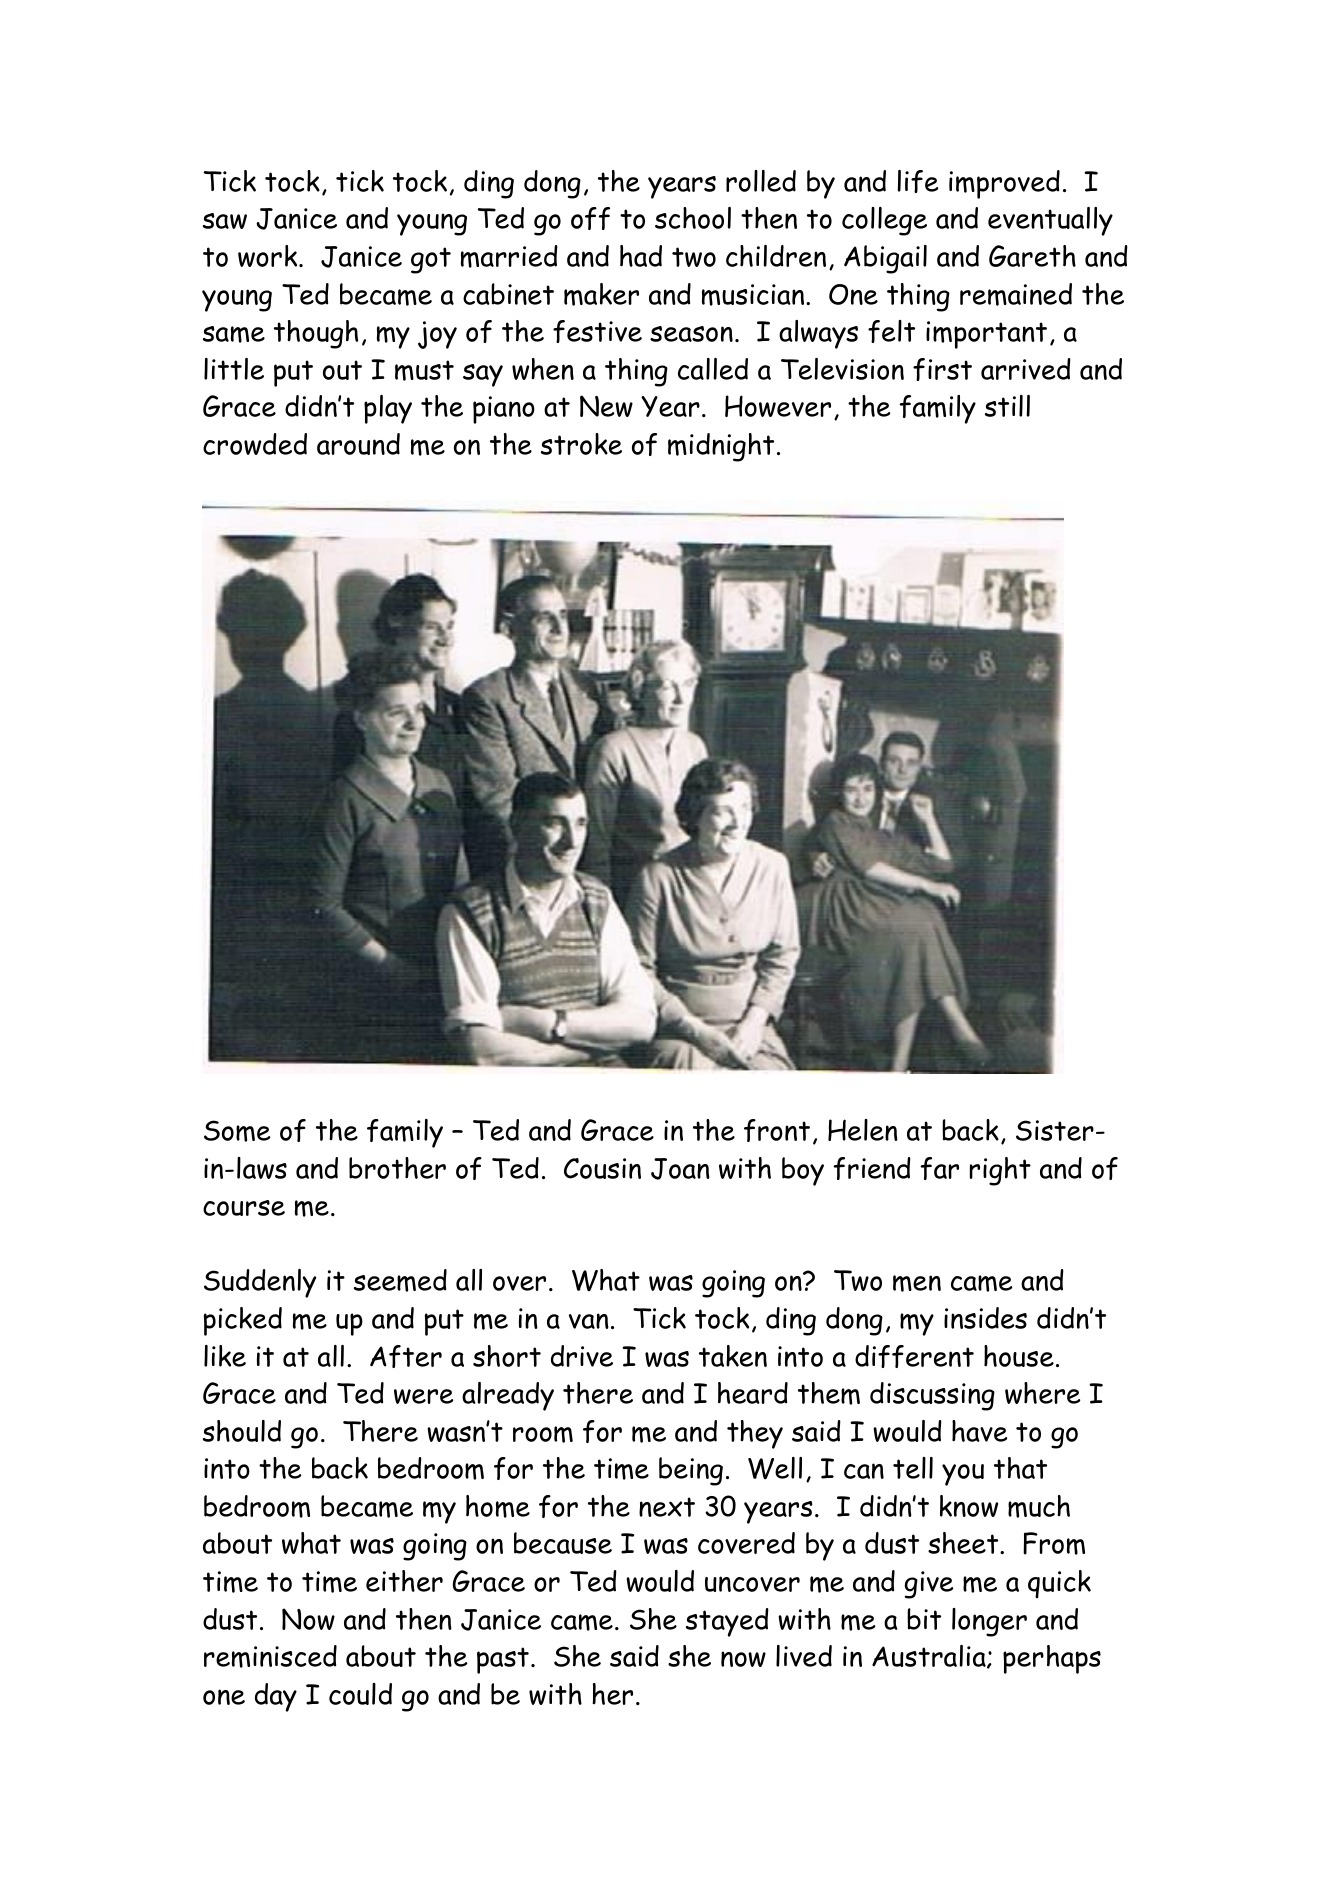  I want to click on front, so click(777, 1130).
